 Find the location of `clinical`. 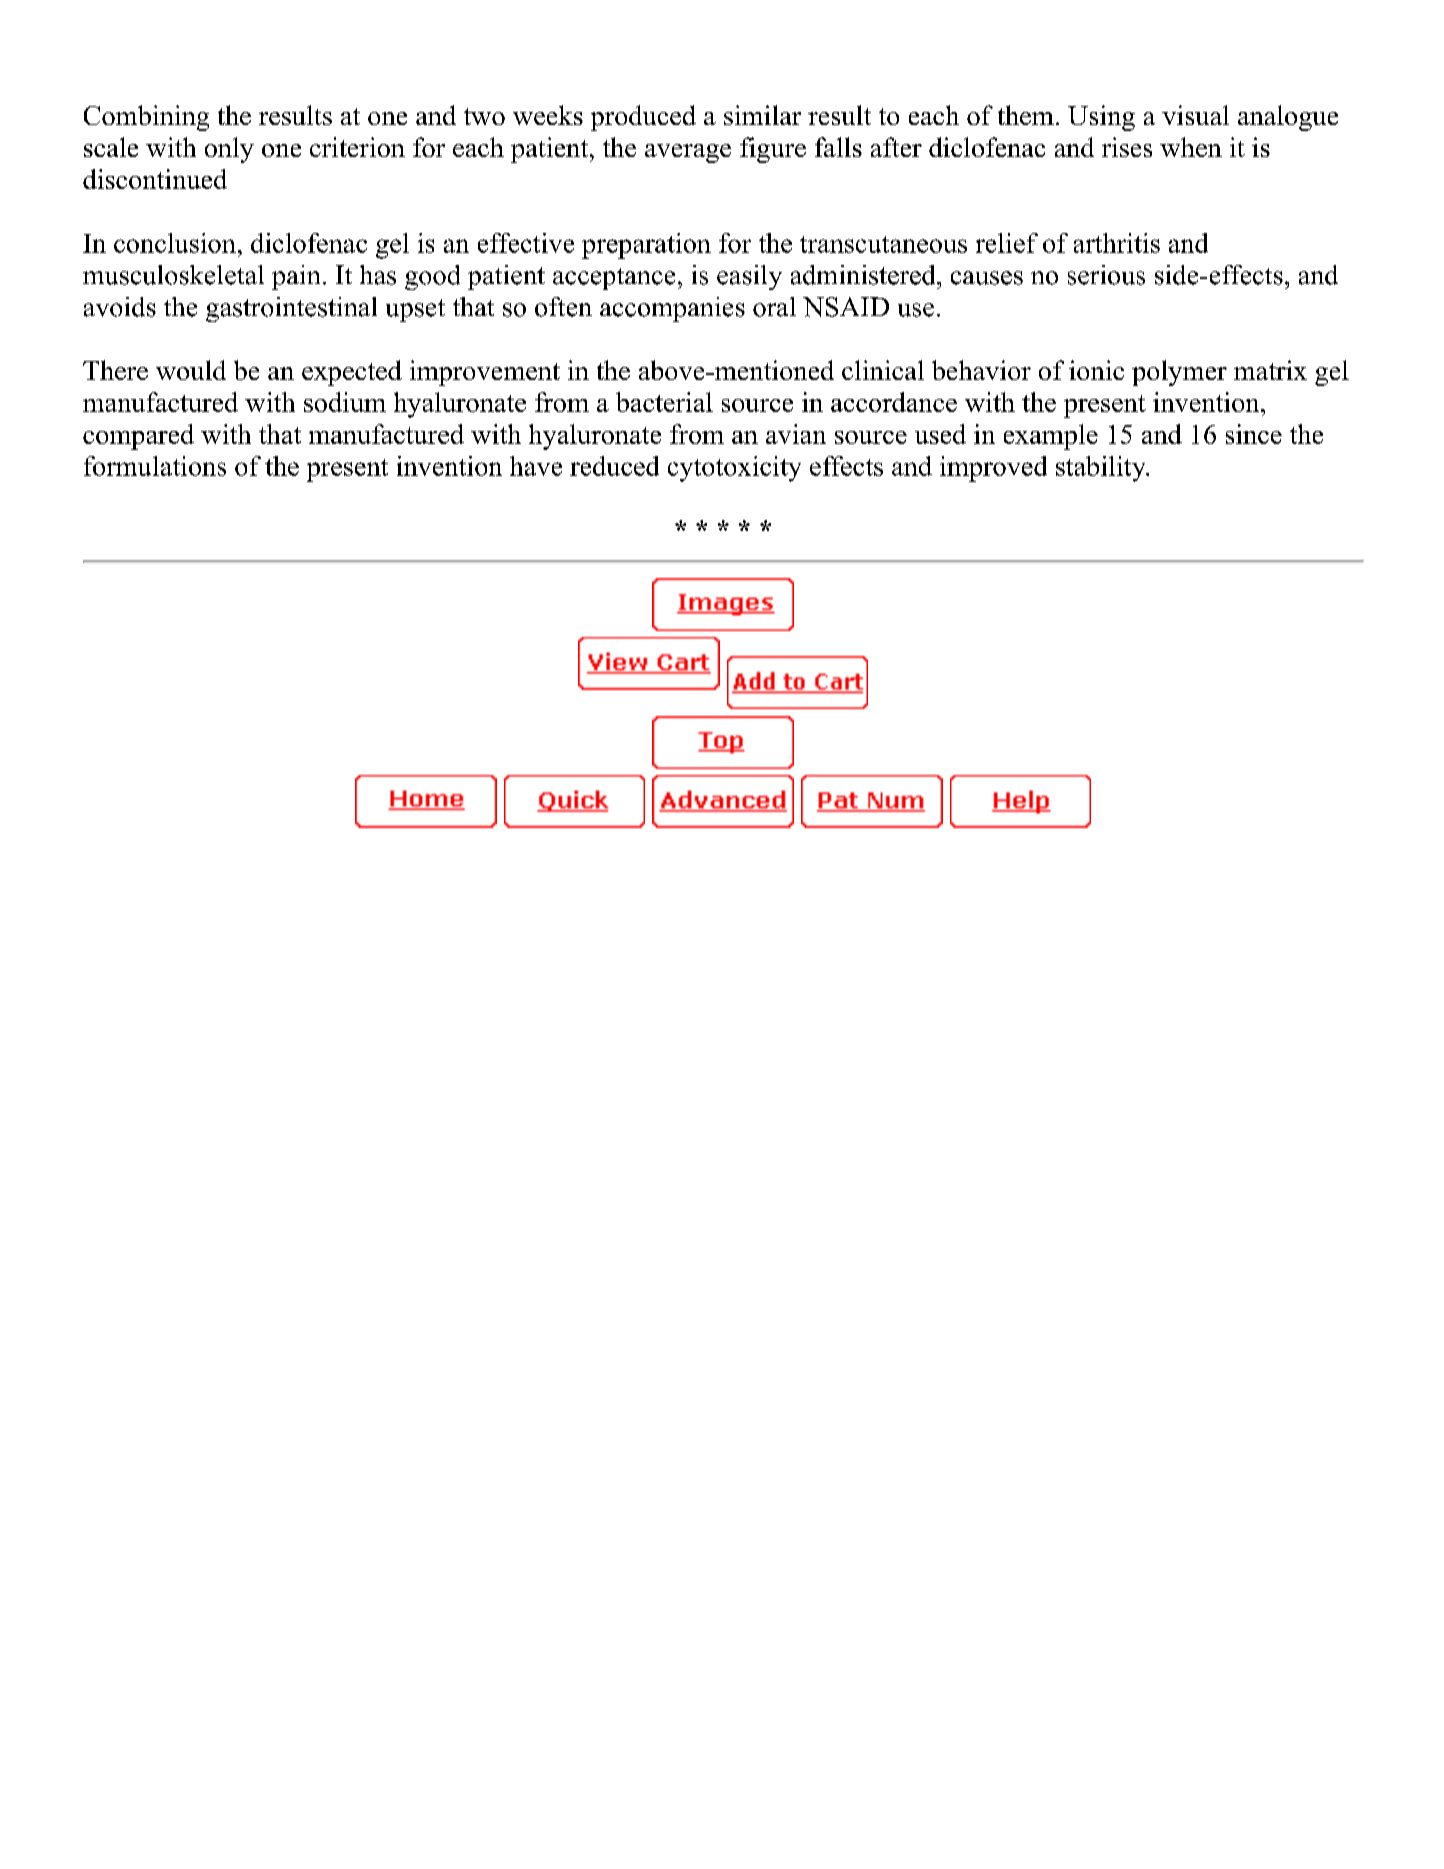

clinical is located at coordinates (883, 370).
